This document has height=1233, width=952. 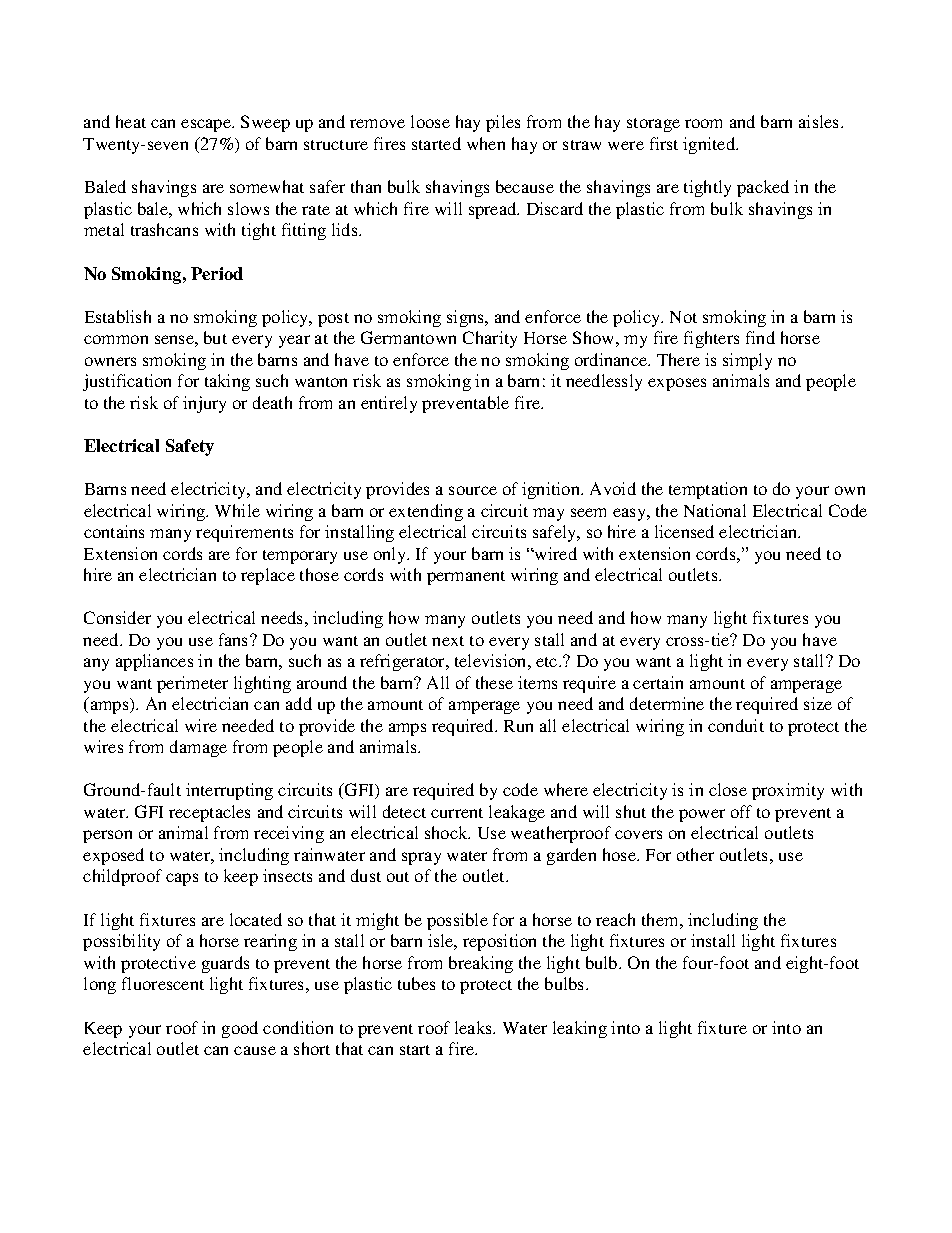 I want to click on good, so click(x=240, y=1029).
